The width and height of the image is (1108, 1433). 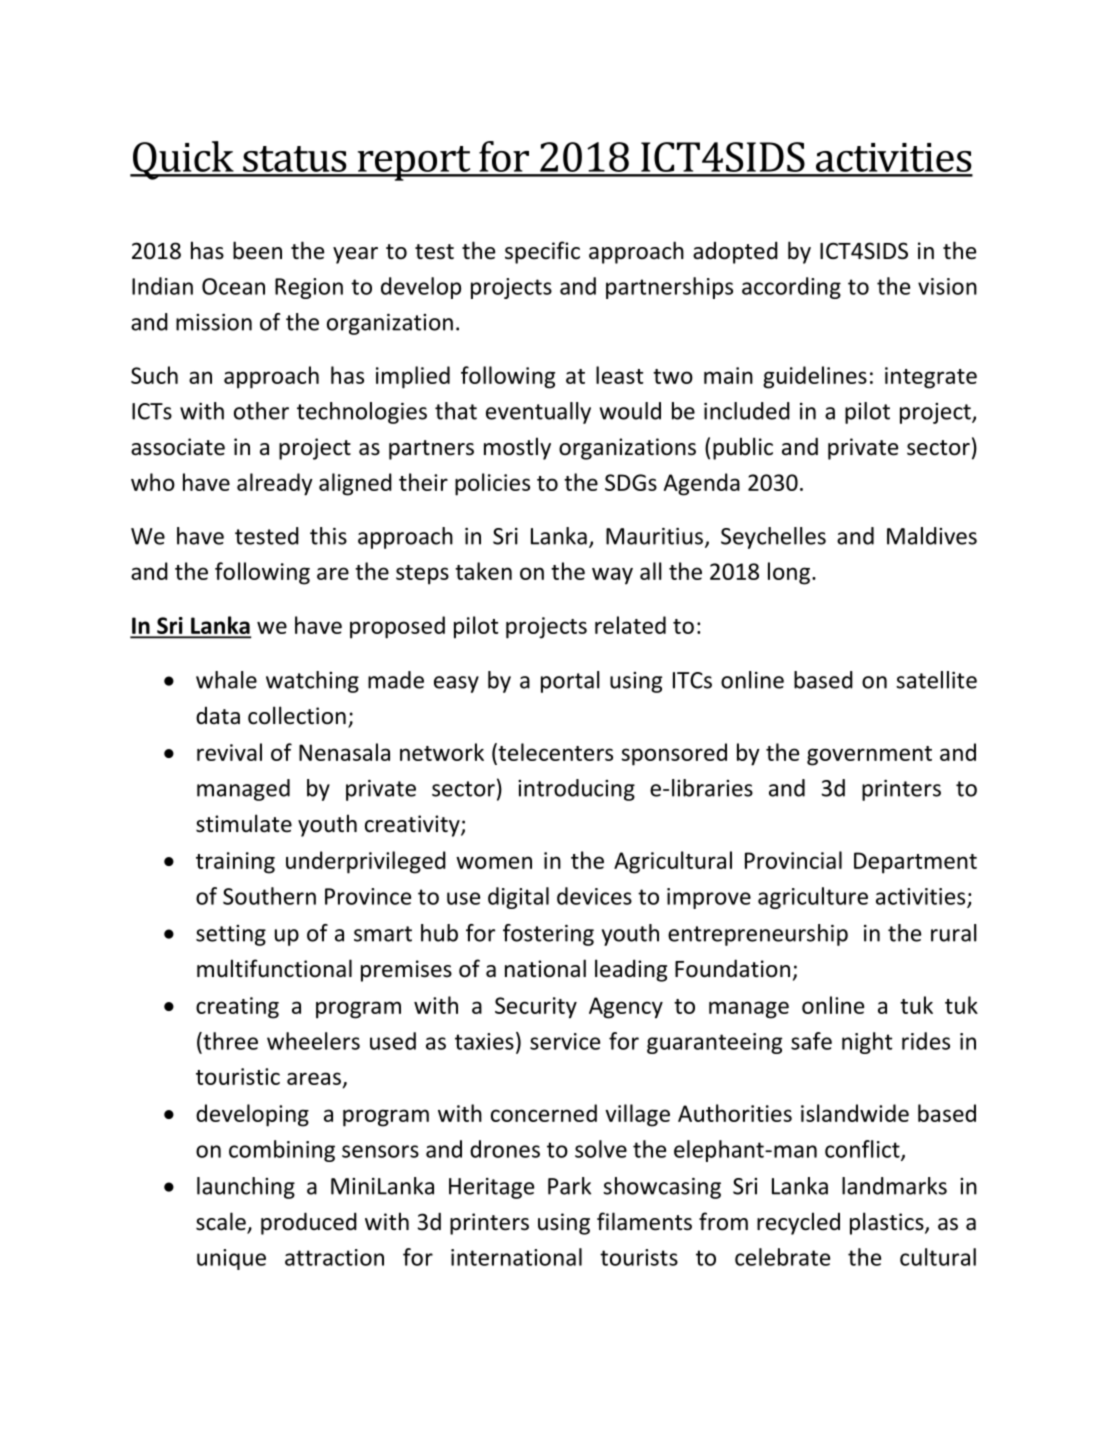 What do you see at coordinates (538, 413) in the image?
I see `eventually` at bounding box center [538, 413].
